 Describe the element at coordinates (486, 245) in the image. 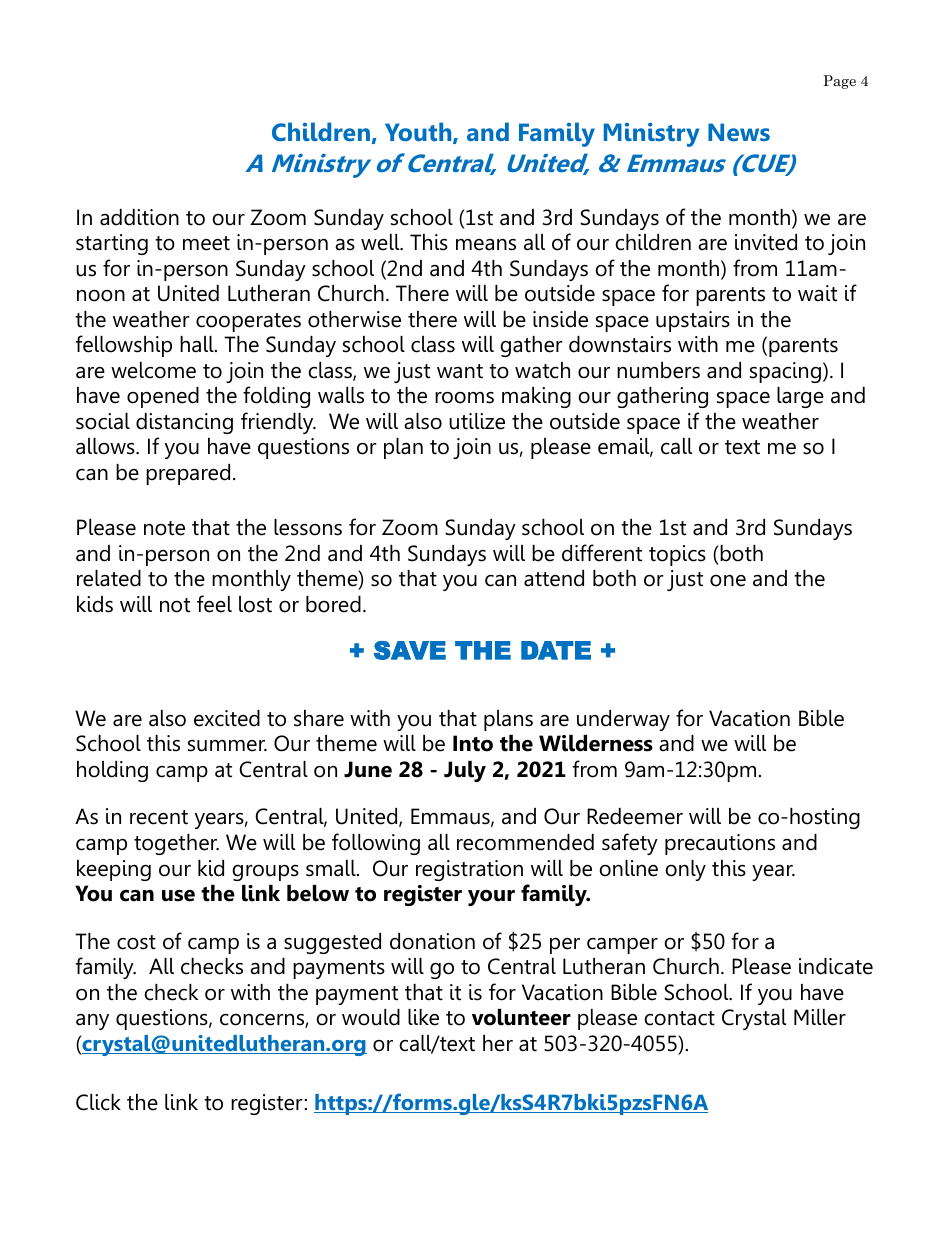

I see `means` at that location.
